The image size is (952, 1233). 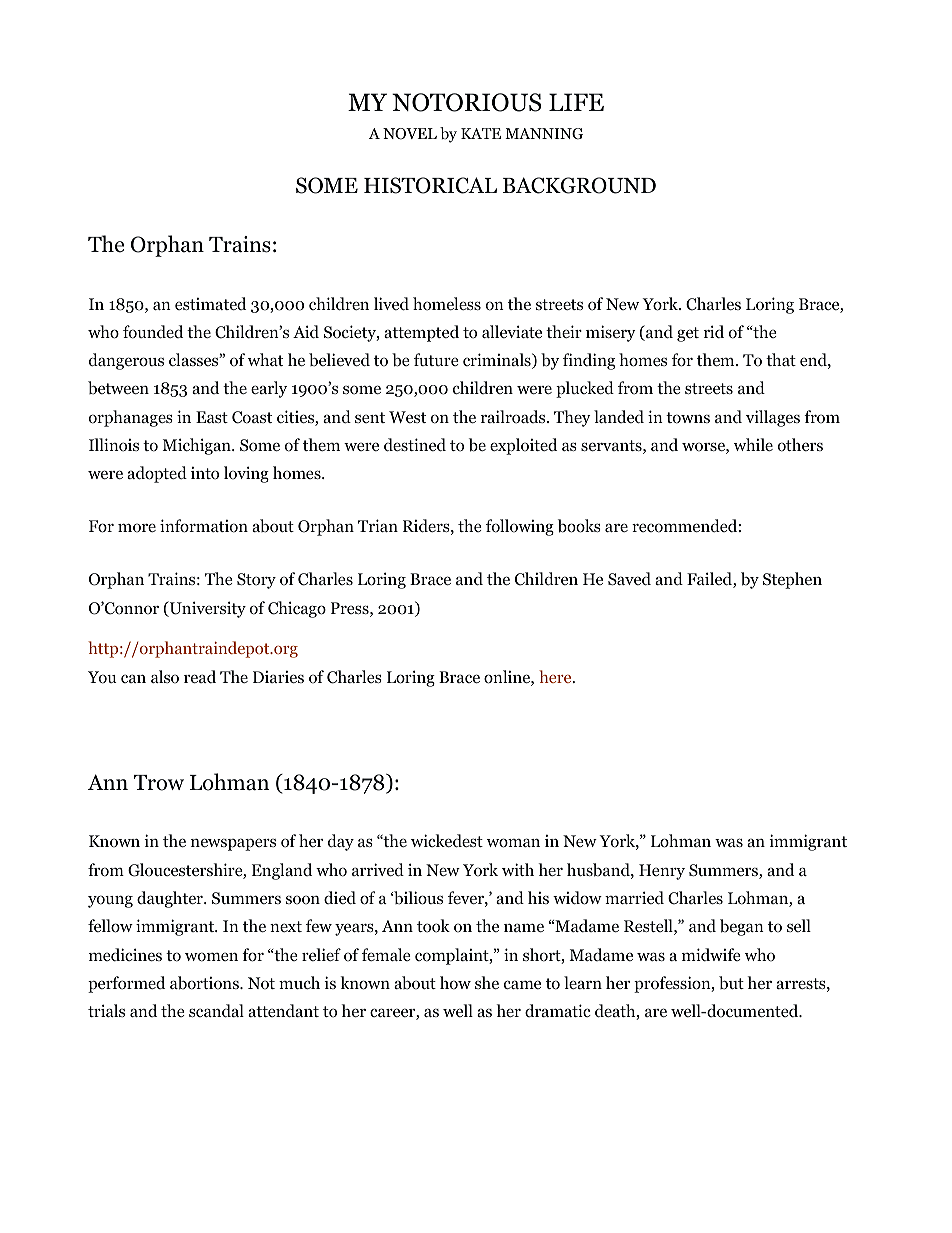 I want to click on how, so click(x=455, y=983).
